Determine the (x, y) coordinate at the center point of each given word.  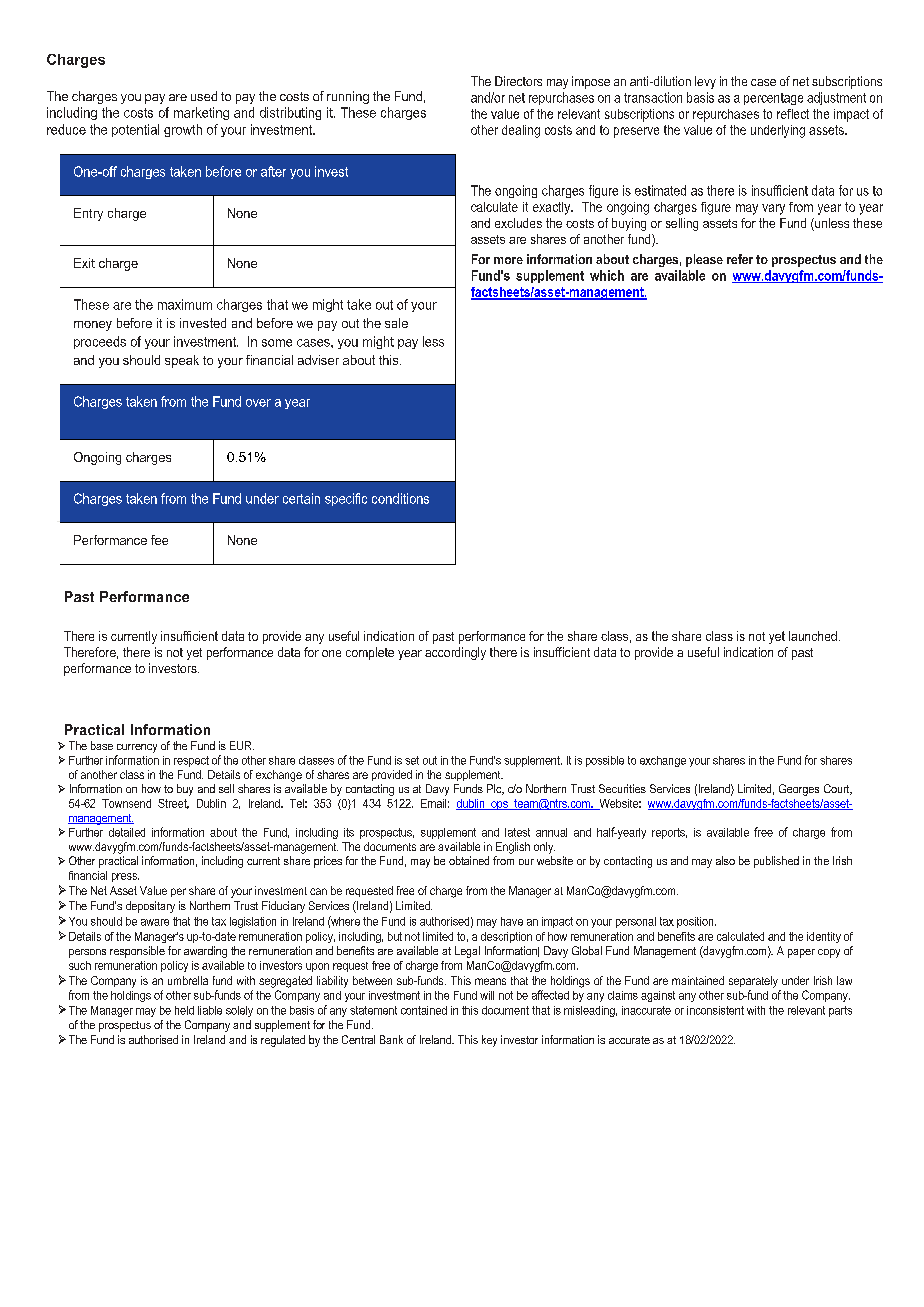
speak (182, 361)
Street (173, 804)
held (184, 1010)
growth (183, 130)
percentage (773, 99)
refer (740, 259)
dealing (521, 131)
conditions (400, 498)
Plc (495, 789)
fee (159, 540)
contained (424, 1010)
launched (813, 636)
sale (396, 323)
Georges (799, 790)
